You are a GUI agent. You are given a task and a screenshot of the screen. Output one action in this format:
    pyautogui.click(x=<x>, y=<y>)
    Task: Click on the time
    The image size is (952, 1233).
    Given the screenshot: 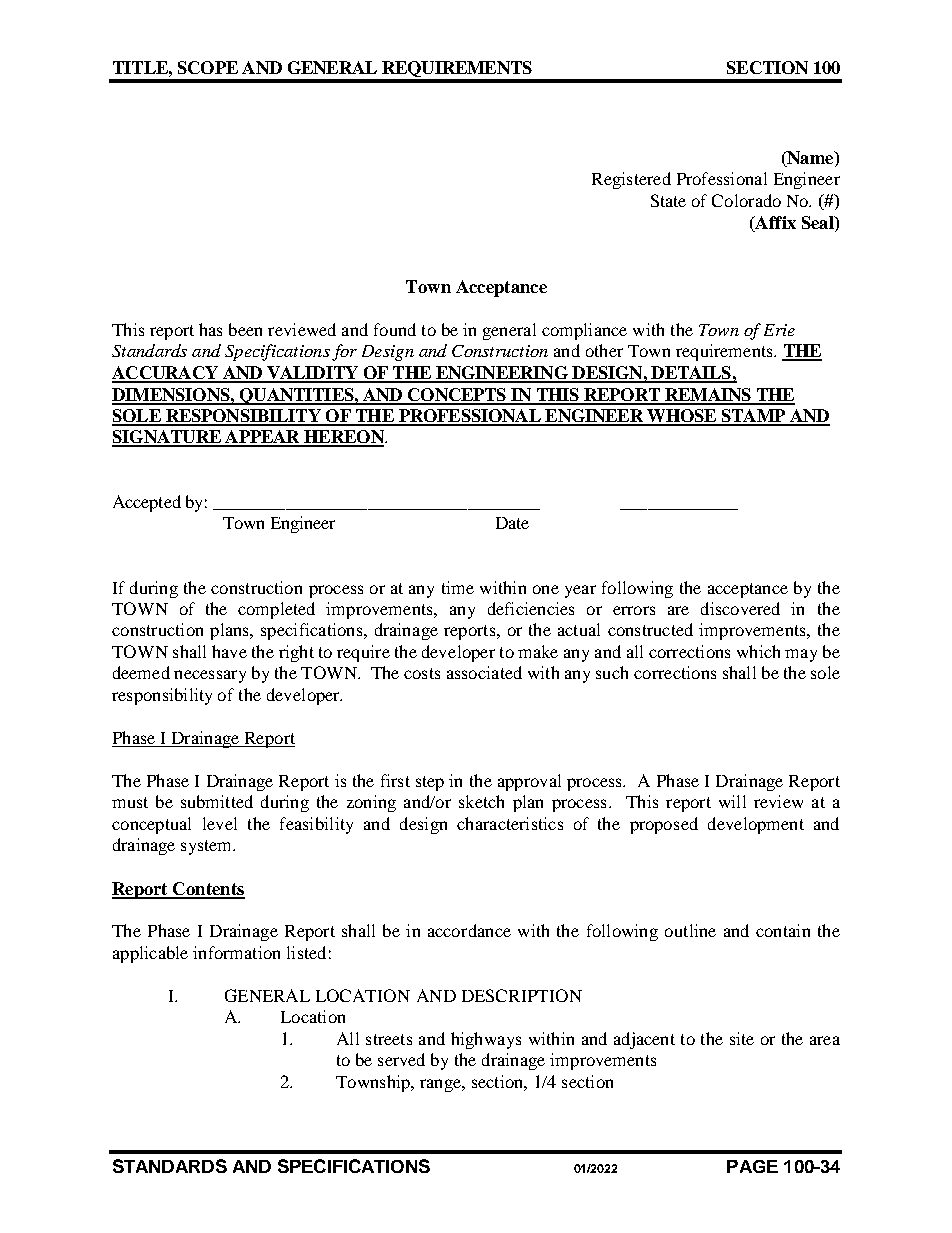 What is the action you would take?
    pyautogui.click(x=458, y=587)
